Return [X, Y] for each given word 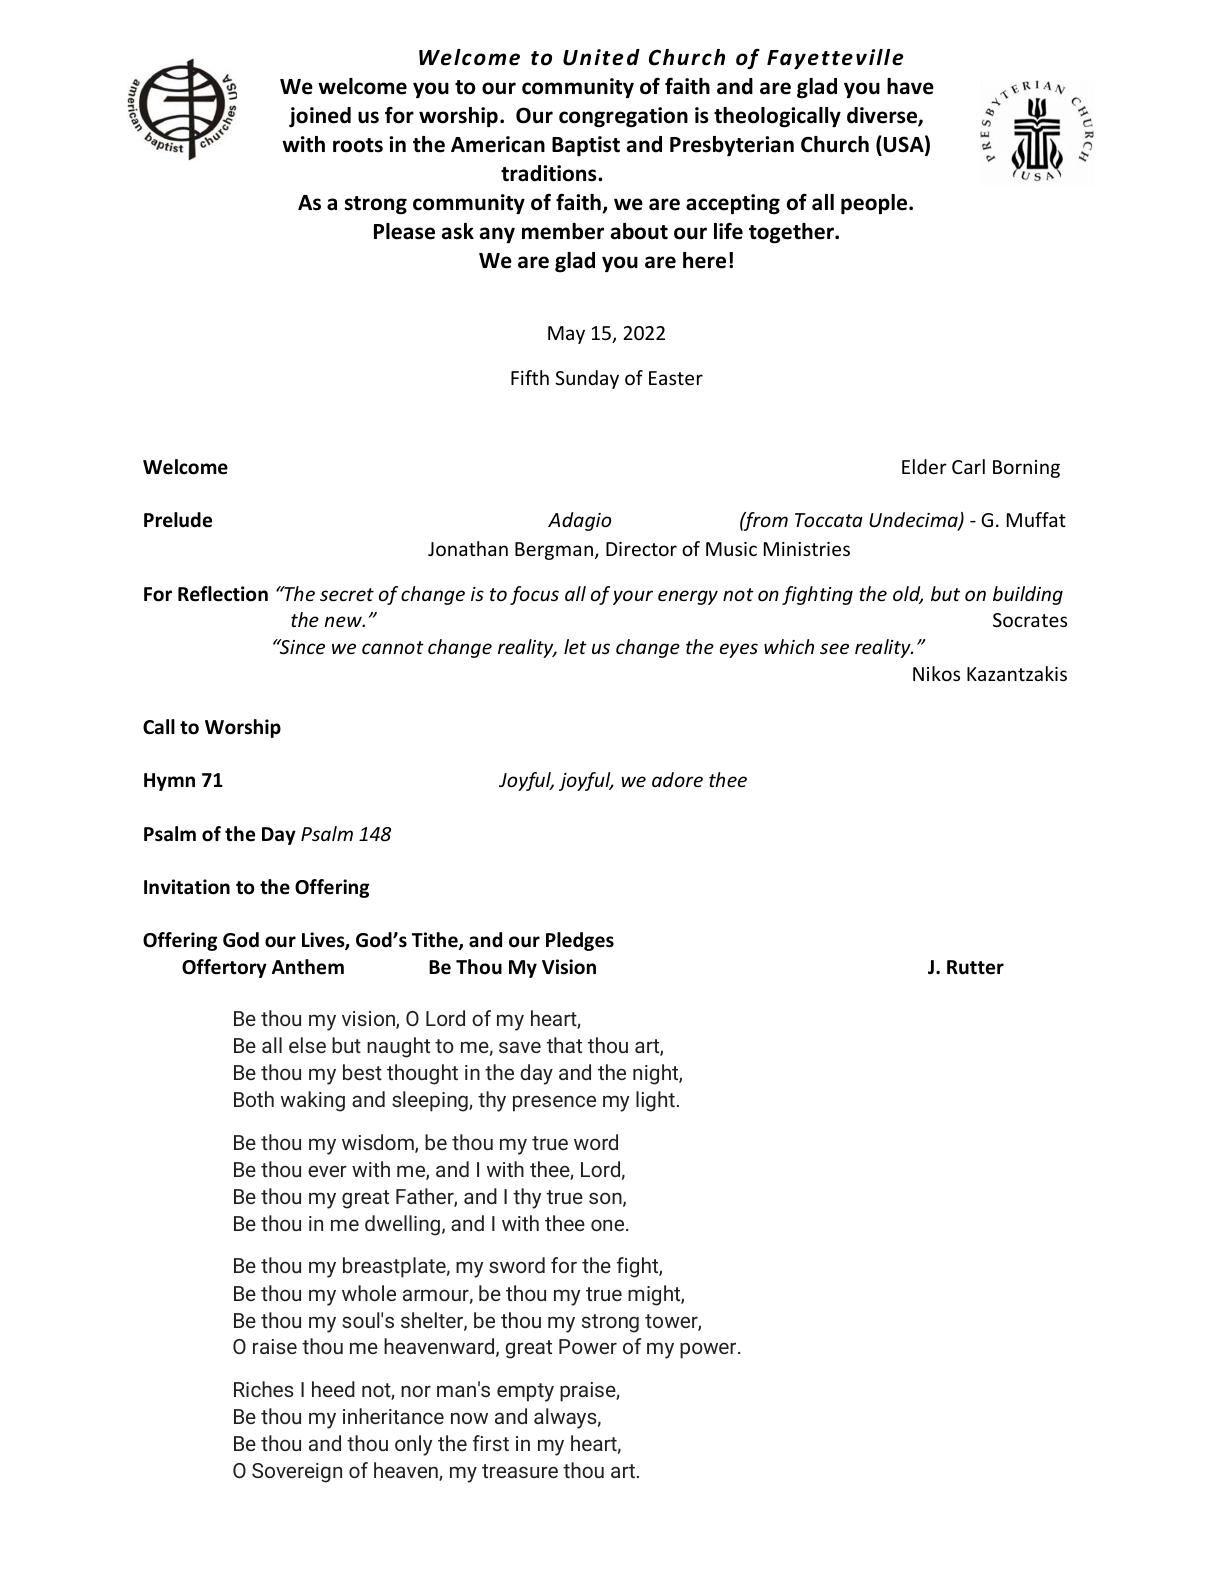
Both [254, 1099]
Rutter [975, 967]
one [609, 1225]
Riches [263, 1389]
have [910, 86]
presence [554, 1103]
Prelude [178, 520]
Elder [924, 466]
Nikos [936, 673]
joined [320, 117]
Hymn [169, 782]
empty [525, 1392]
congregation [623, 117]
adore [677, 779]
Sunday [587, 379]
